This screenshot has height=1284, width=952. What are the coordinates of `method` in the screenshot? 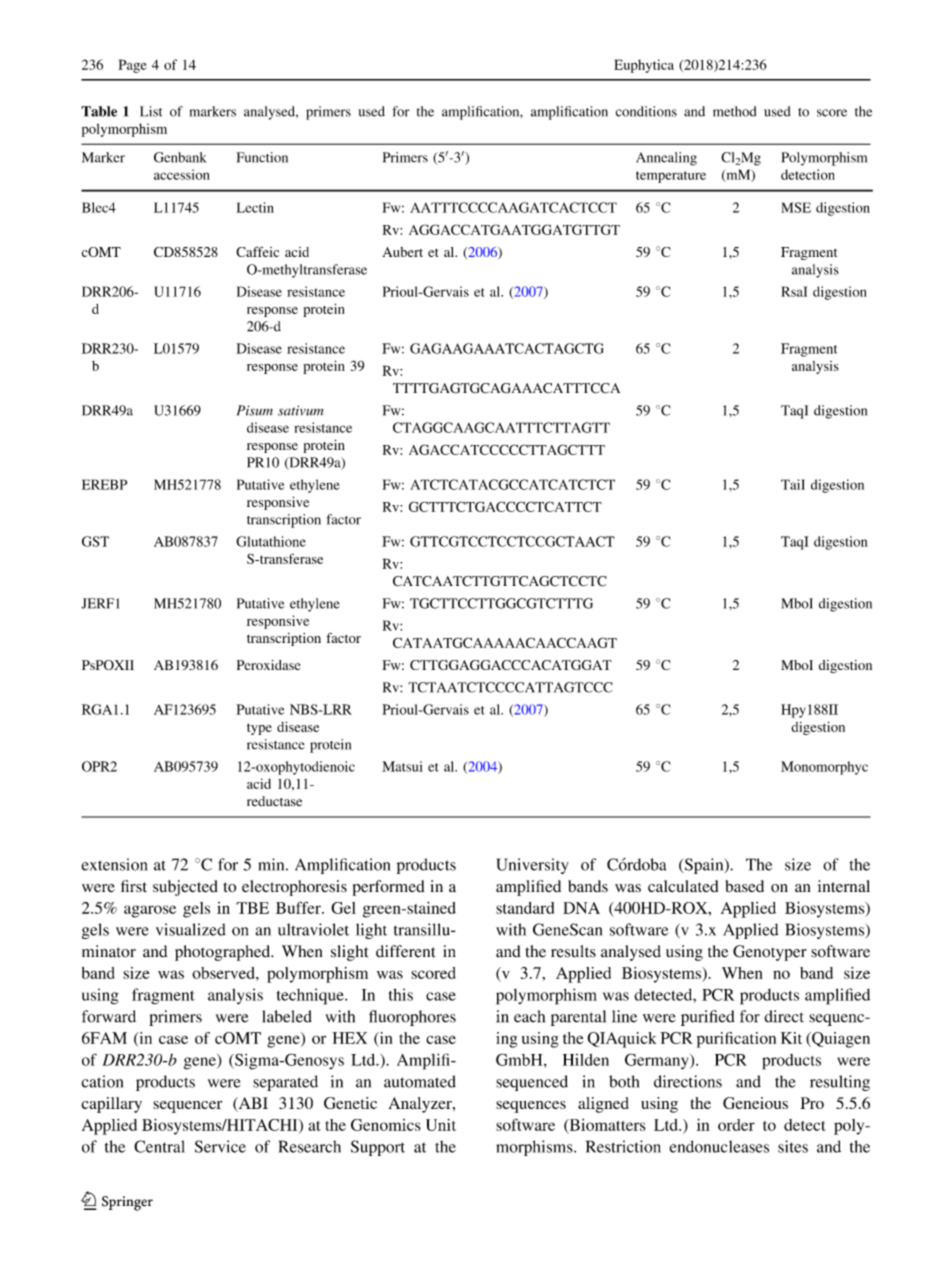 It's located at (734, 111).
